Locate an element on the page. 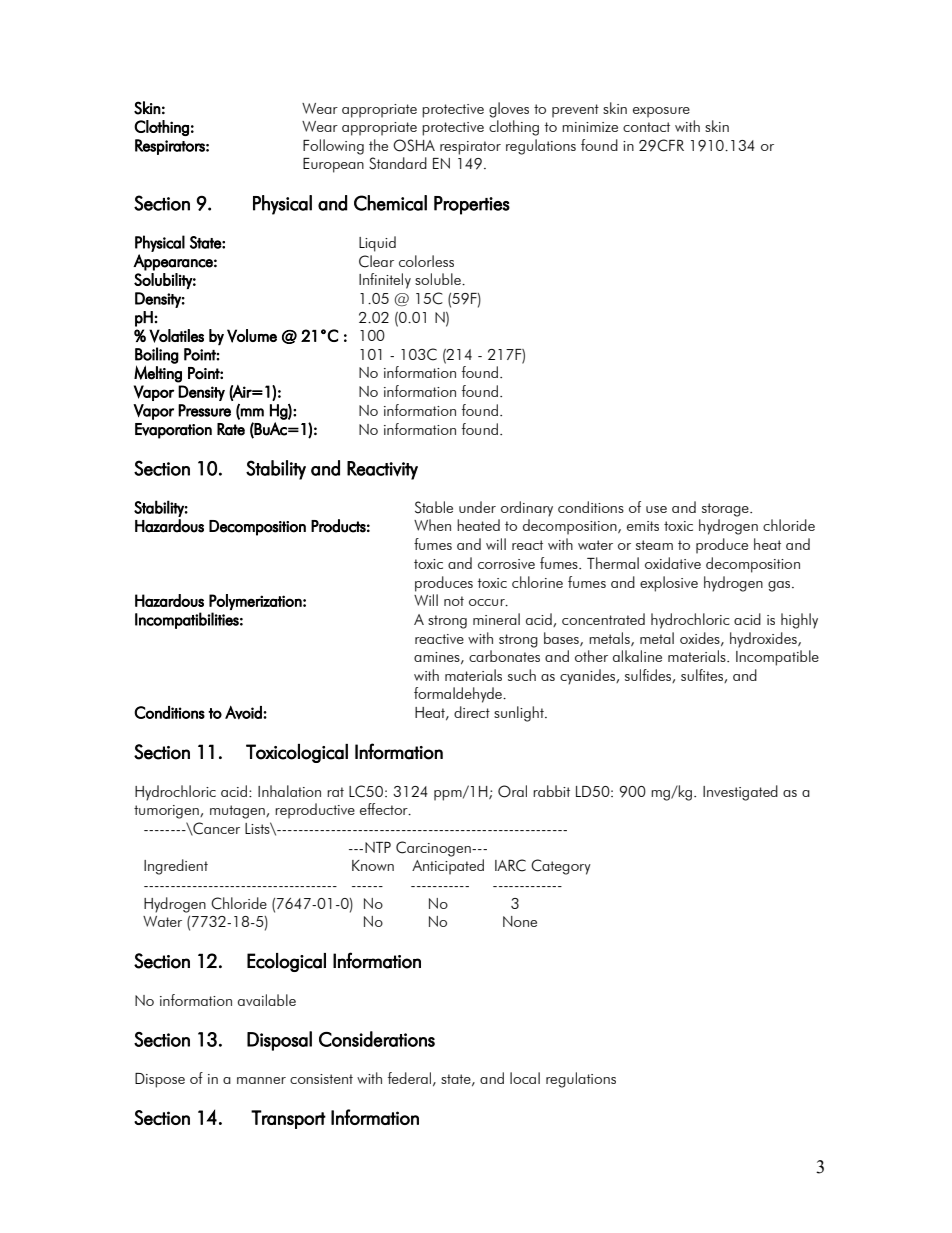 Image resolution: width=952 pixels, height=1233 pixels. None is located at coordinates (520, 921).
